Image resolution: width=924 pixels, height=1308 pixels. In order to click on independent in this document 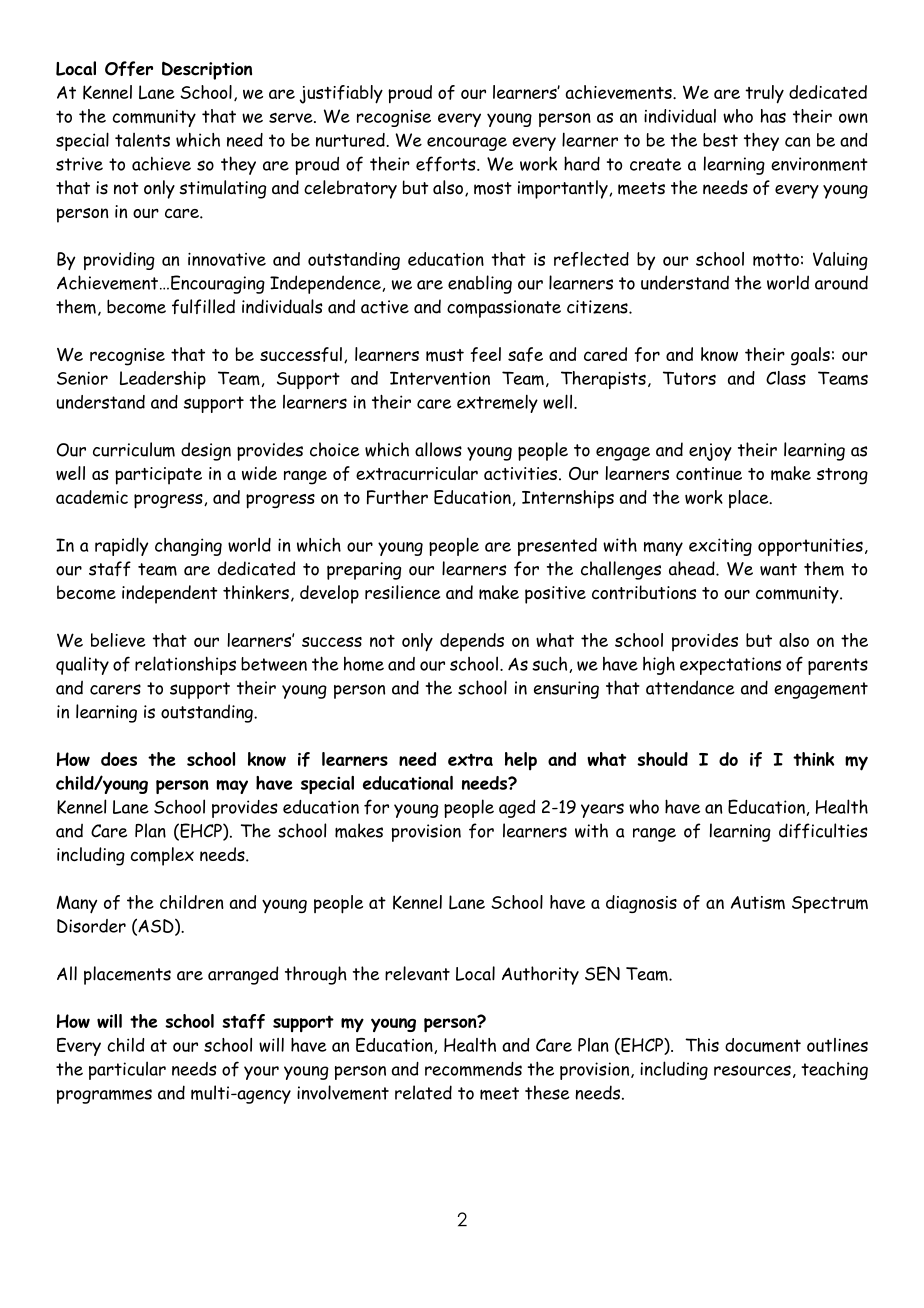, I will do `click(170, 594)`.
